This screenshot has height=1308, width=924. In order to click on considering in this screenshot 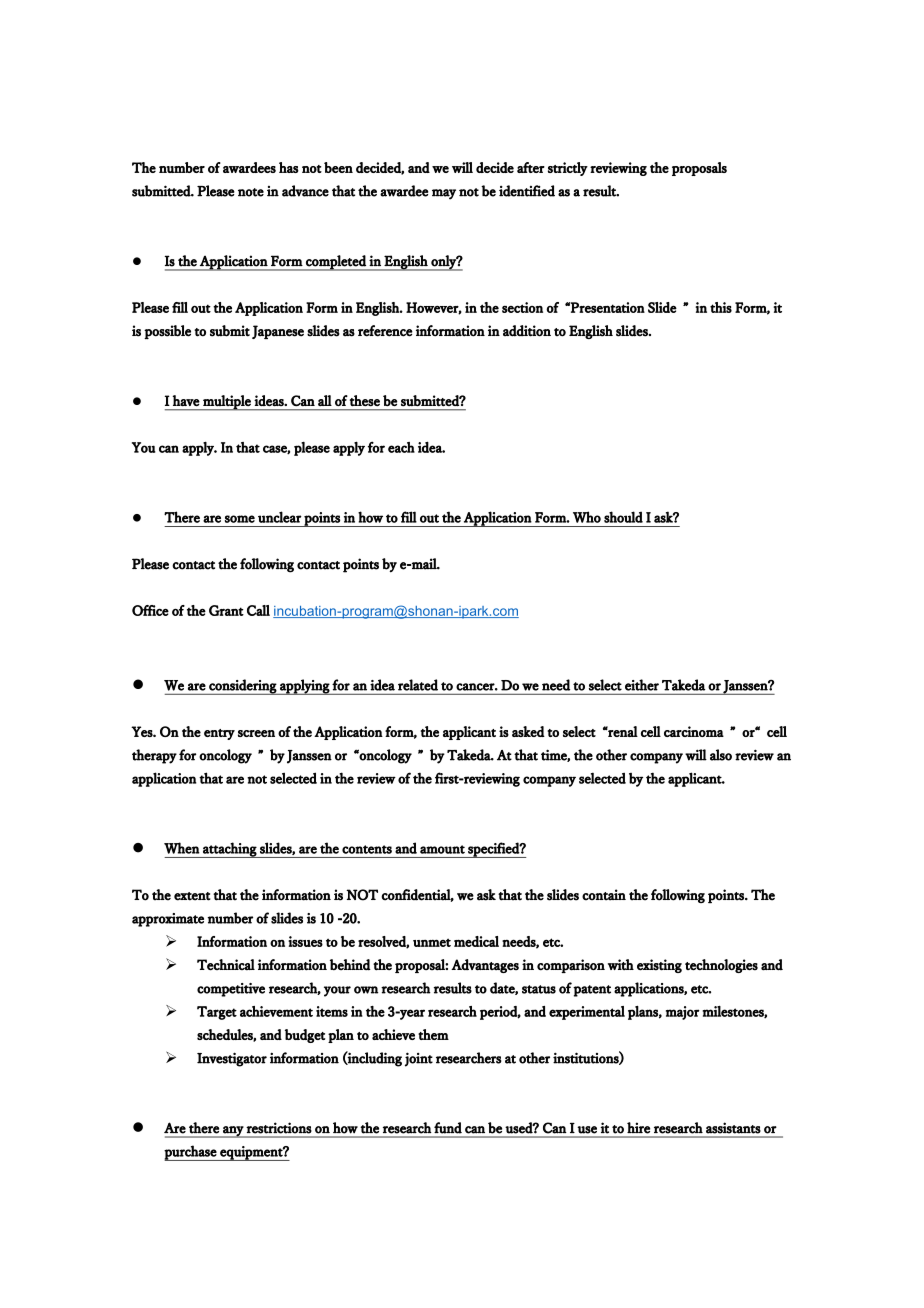, I will do `click(242, 687)`.
